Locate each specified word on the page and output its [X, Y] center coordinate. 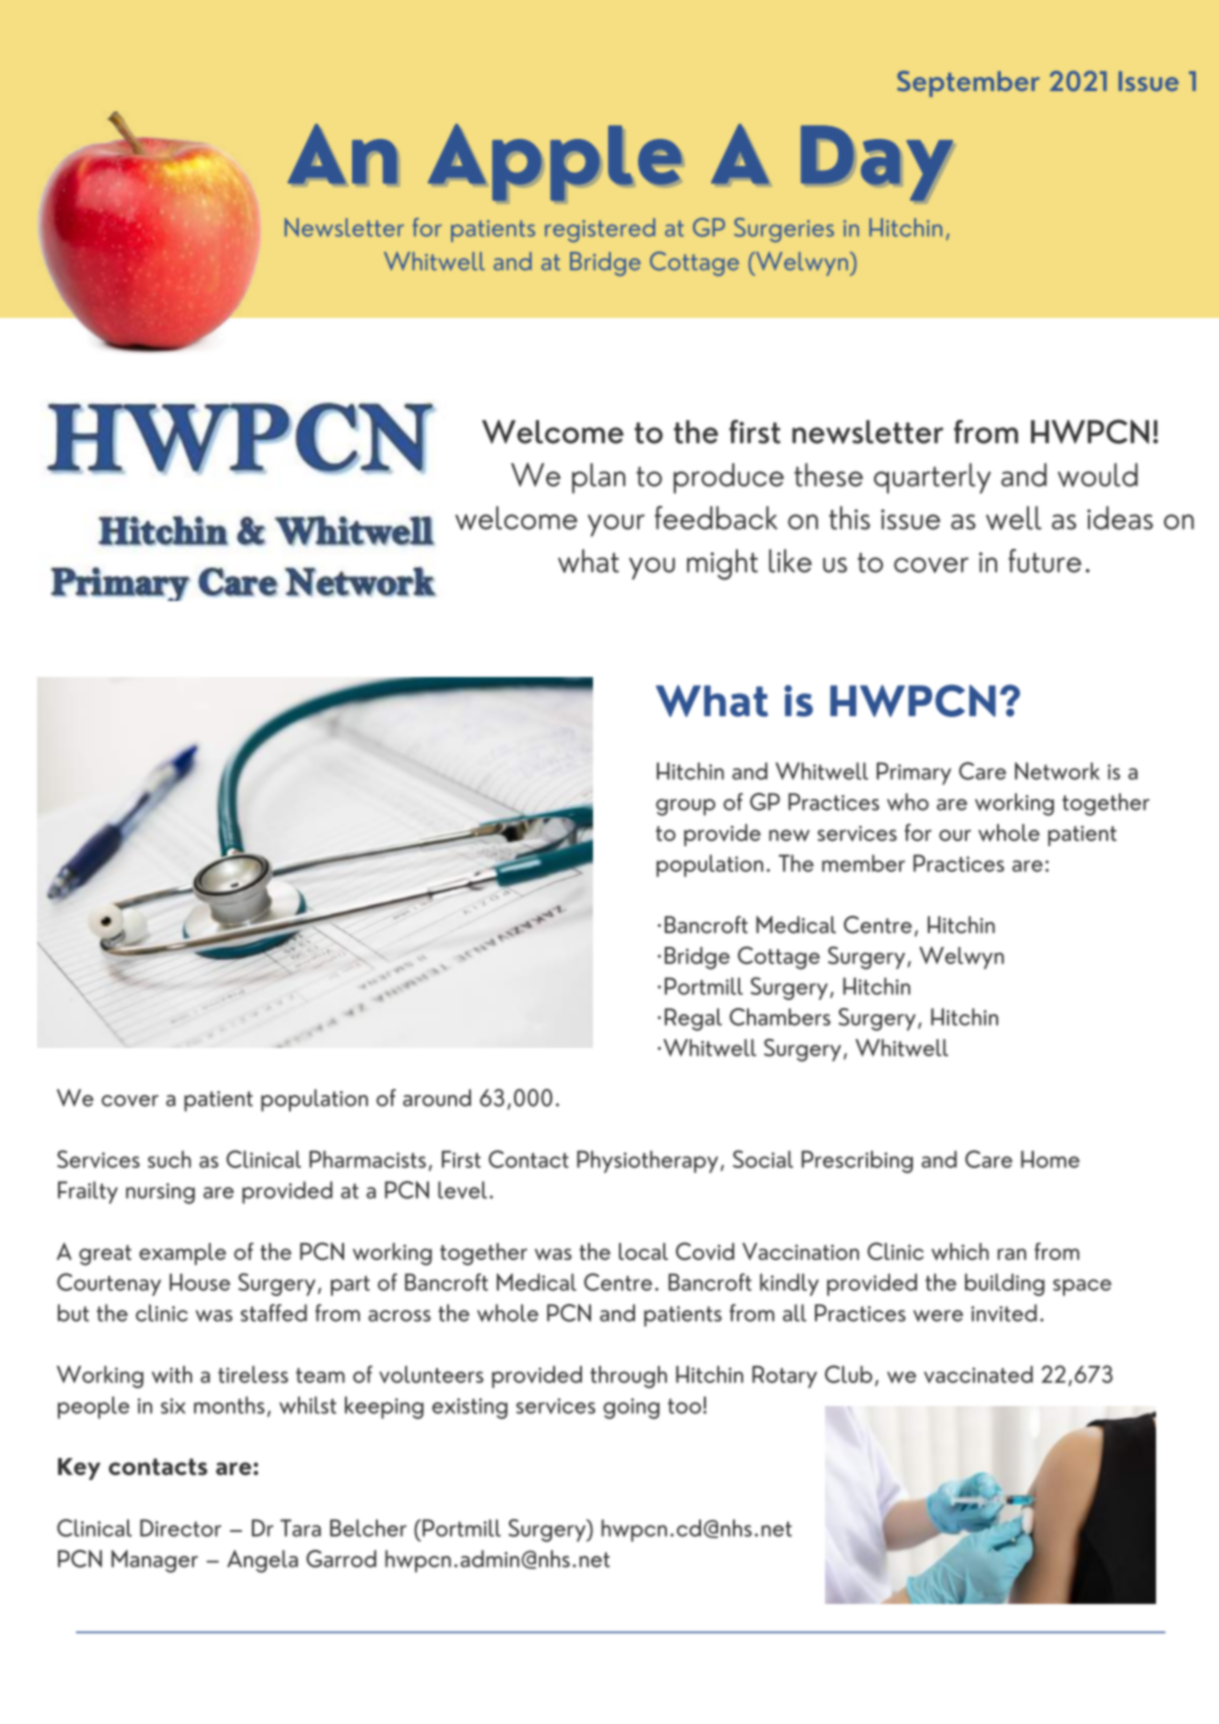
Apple [555, 162]
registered [600, 230]
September [968, 84]
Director [180, 1528]
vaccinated [978, 1374]
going [631, 1408]
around [437, 1098]
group [685, 807]
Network [1057, 771]
